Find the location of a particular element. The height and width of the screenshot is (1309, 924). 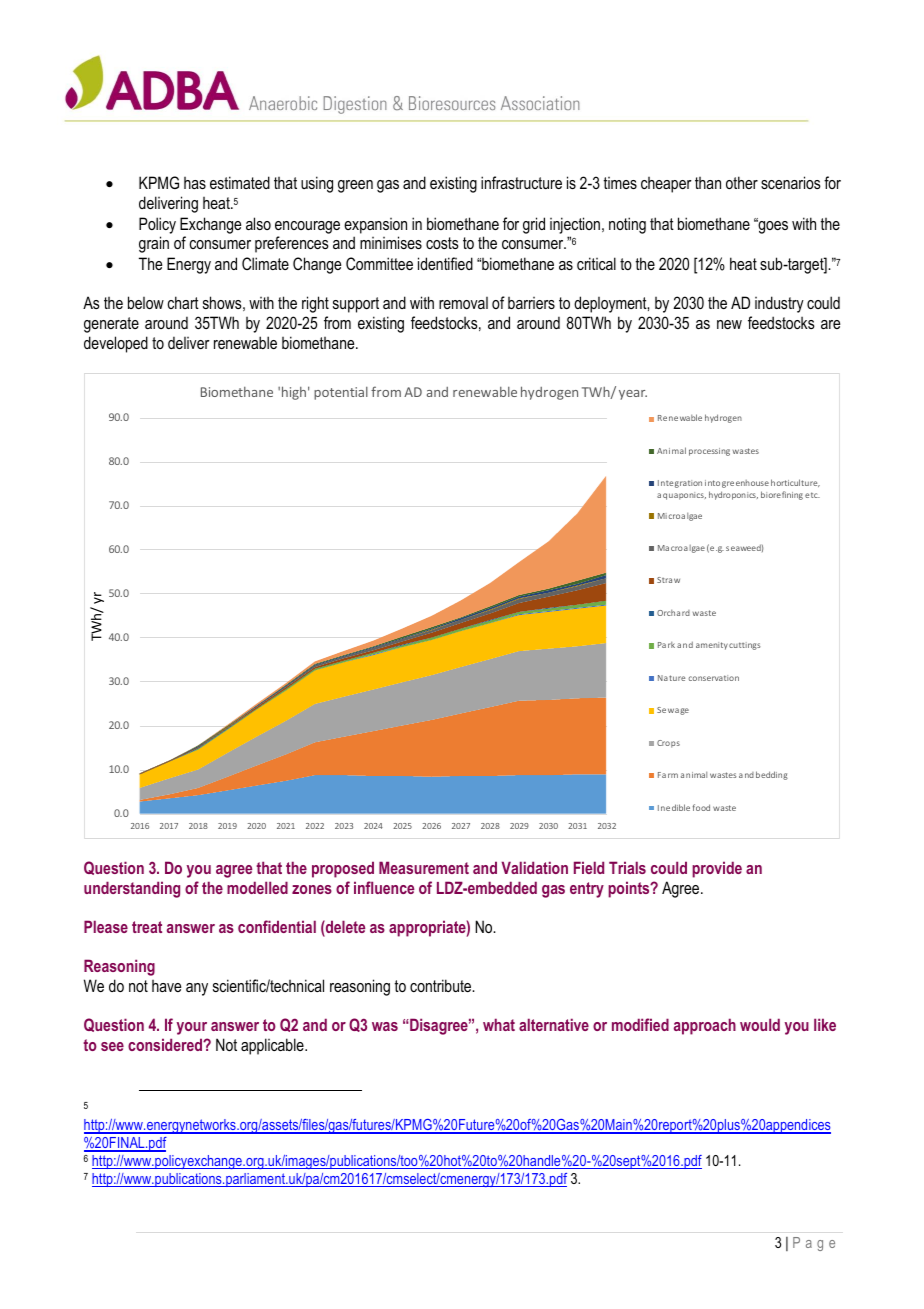

has is located at coordinates (195, 183).
